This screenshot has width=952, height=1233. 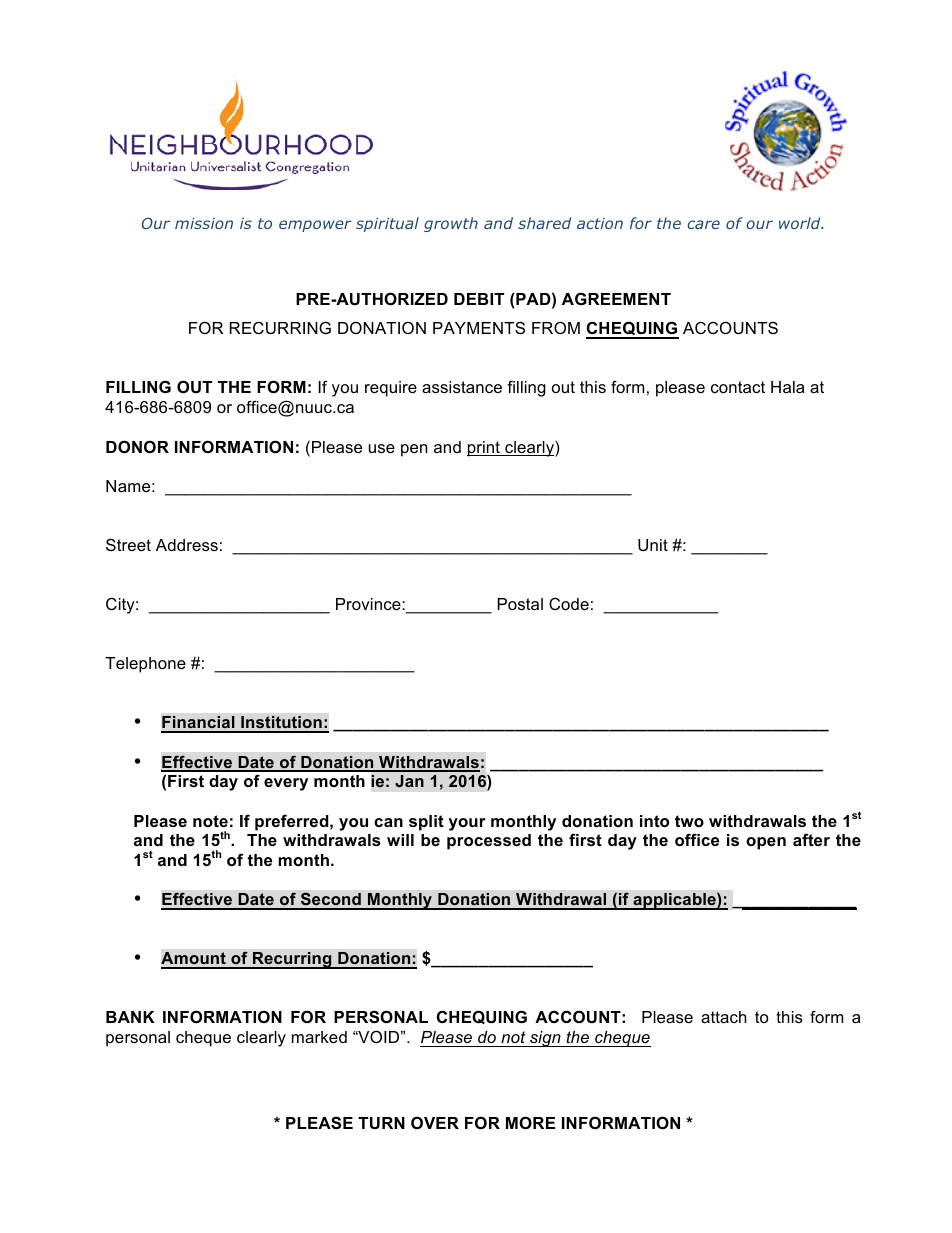 I want to click on care, so click(x=703, y=224).
